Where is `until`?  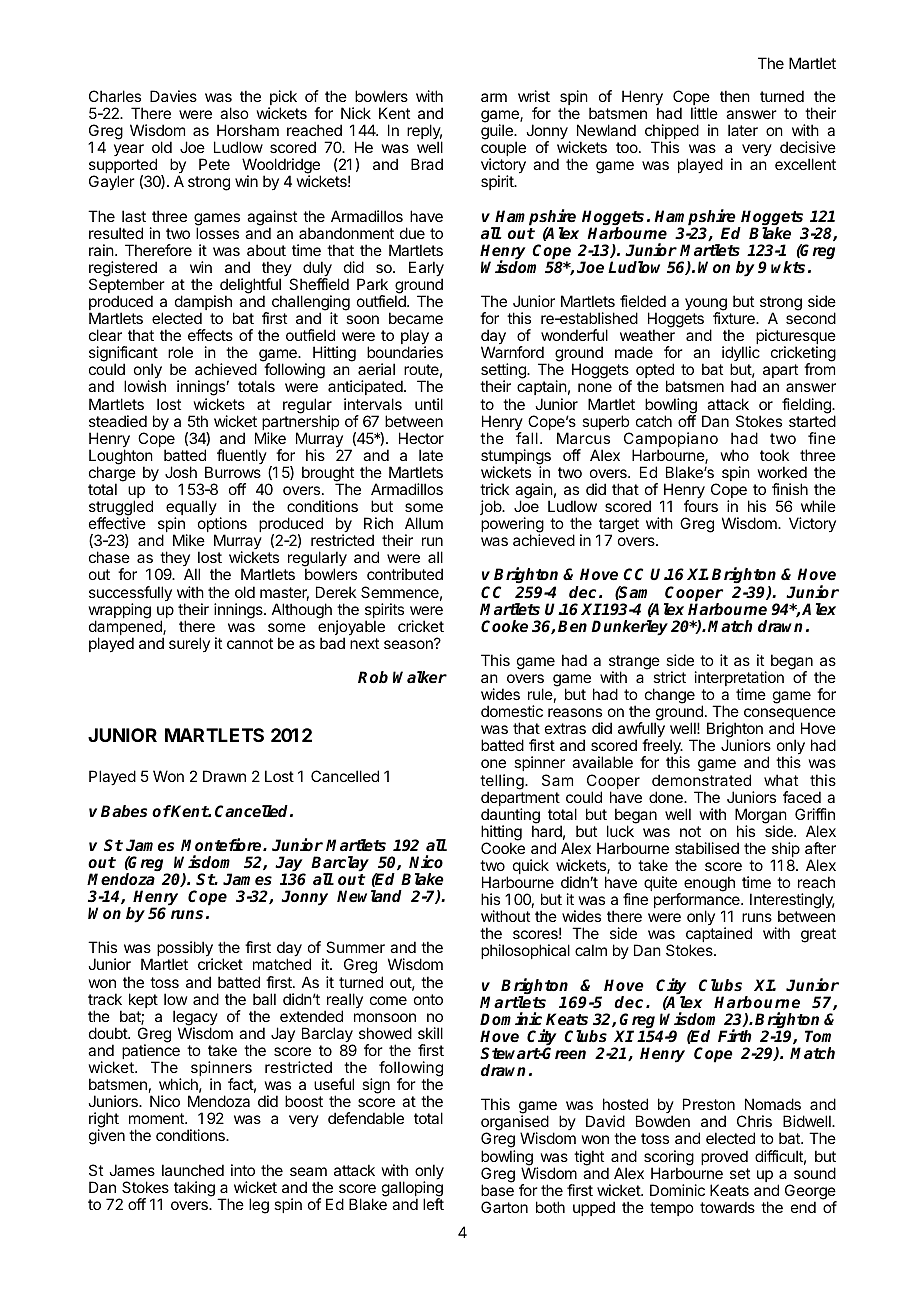
until is located at coordinates (429, 404).
